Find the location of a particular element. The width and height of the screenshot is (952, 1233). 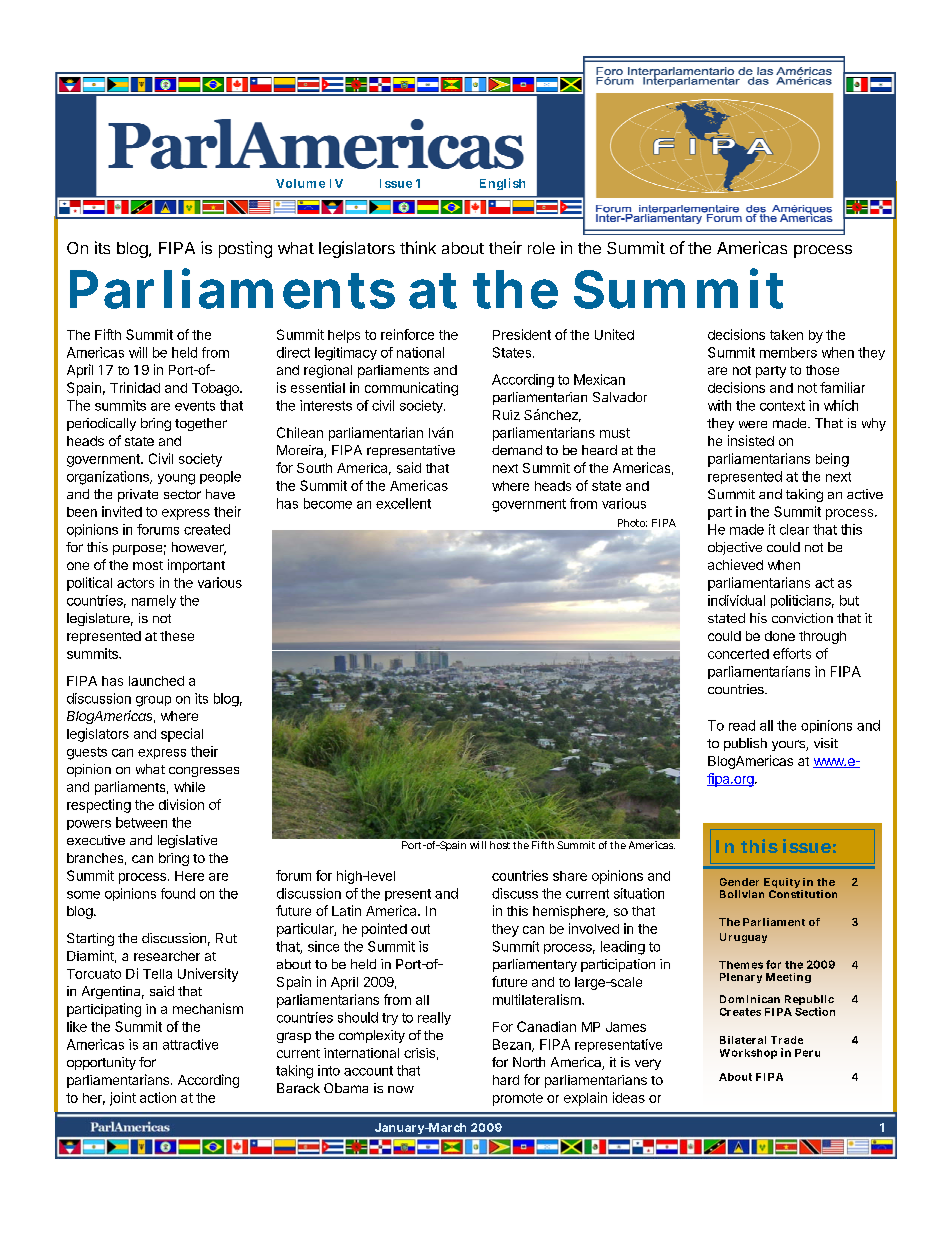

sector is located at coordinates (182, 494).
